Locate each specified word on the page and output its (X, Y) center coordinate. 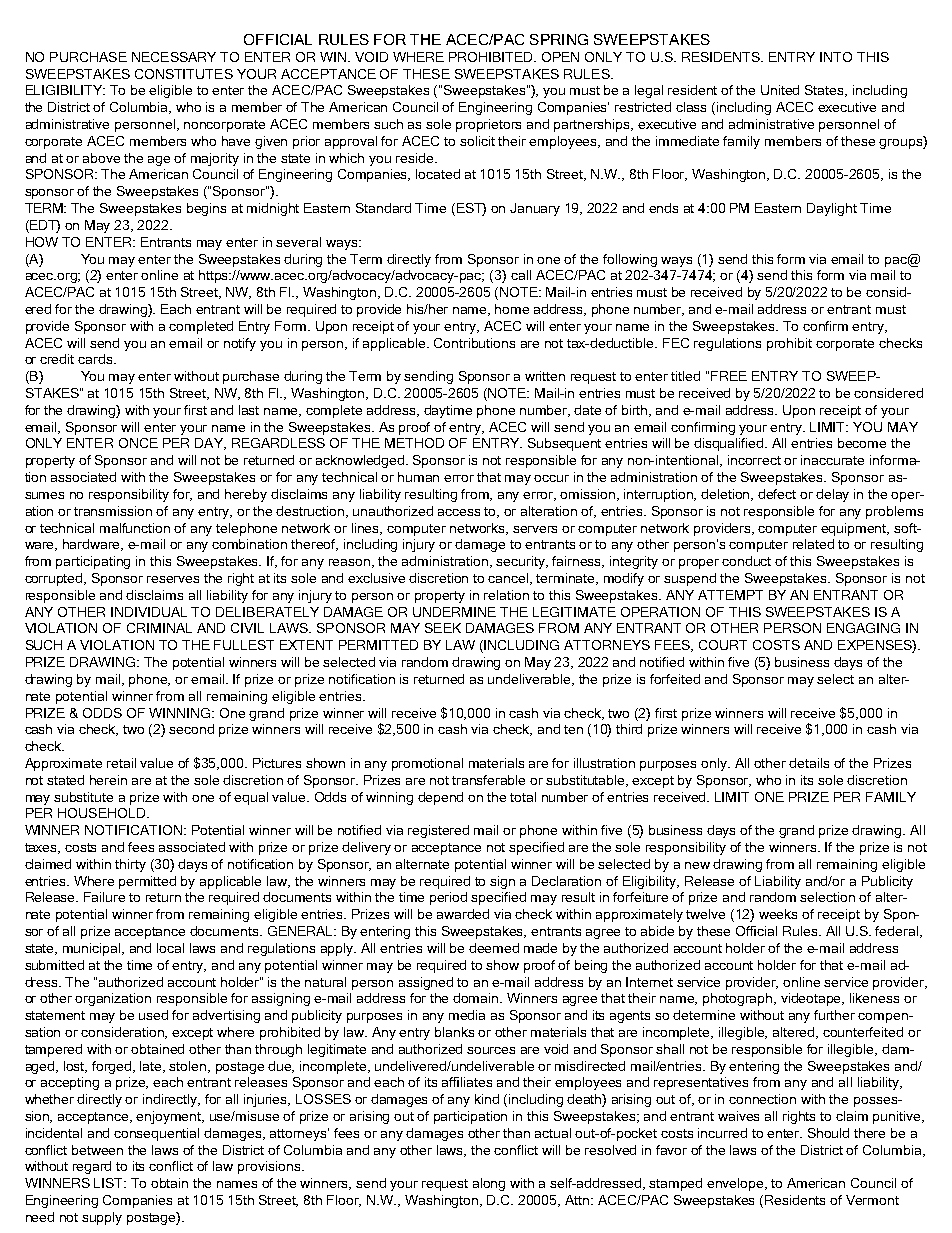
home (512, 309)
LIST (110, 1183)
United (780, 90)
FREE (729, 376)
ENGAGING (863, 628)
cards (96, 359)
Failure (104, 897)
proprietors (488, 125)
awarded (463, 914)
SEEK (443, 628)
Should (828, 1133)
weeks (778, 914)
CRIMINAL (159, 628)
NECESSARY (174, 57)
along (489, 1184)
